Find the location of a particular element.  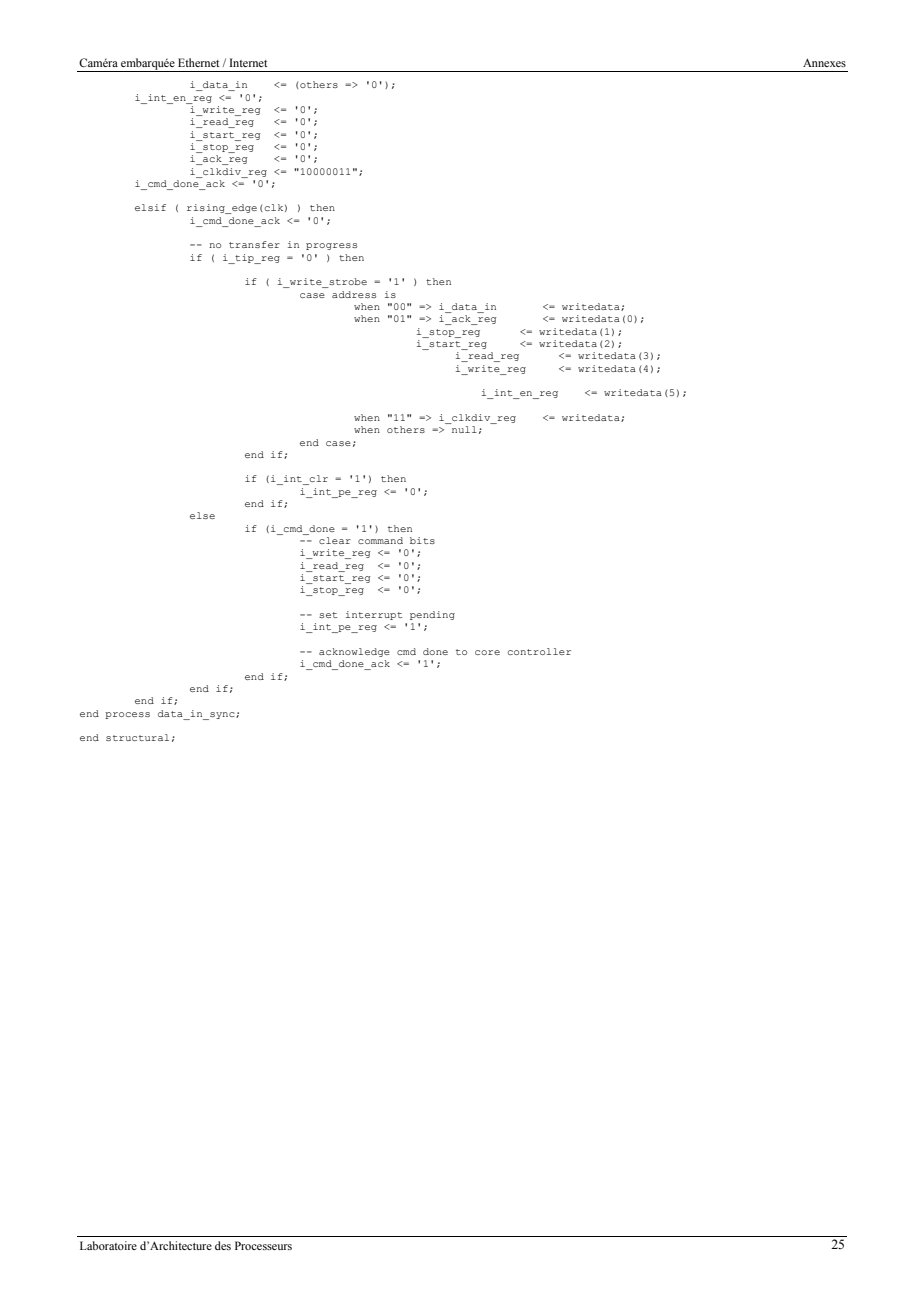

controller is located at coordinates (539, 651).
